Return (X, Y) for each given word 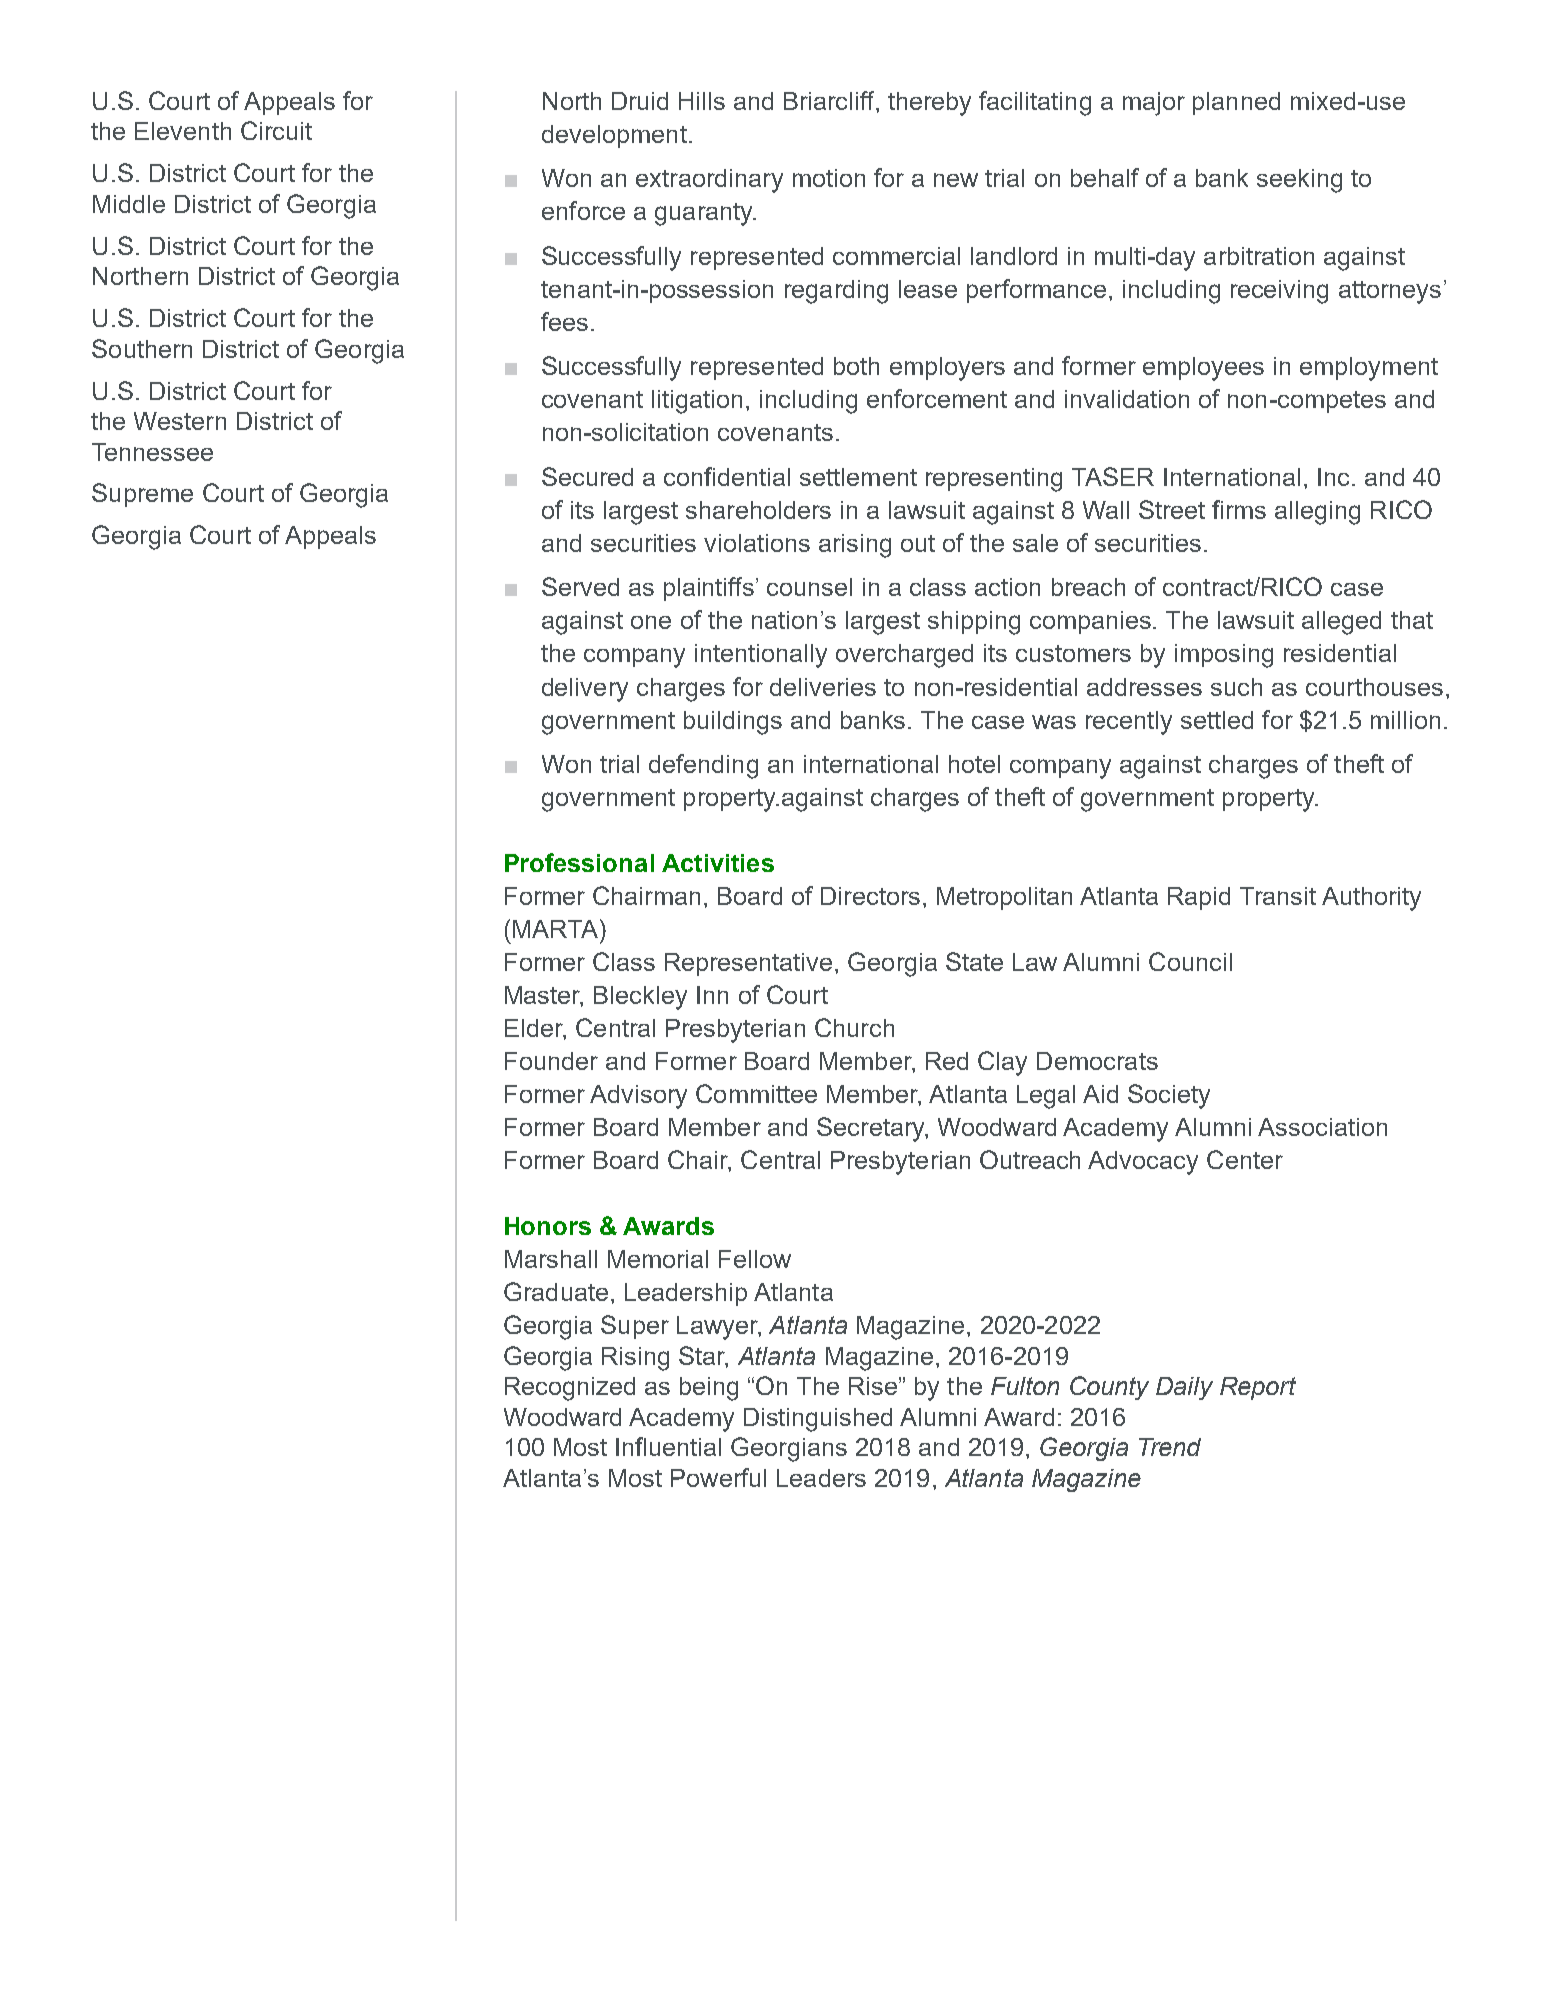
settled (1217, 720)
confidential (727, 476)
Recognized (570, 1389)
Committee (756, 1093)
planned (1236, 103)
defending (703, 766)
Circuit (276, 130)
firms (1239, 509)
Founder (551, 1061)
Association (1322, 1127)
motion (829, 178)
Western (180, 421)
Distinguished (818, 1420)
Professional (579, 862)
